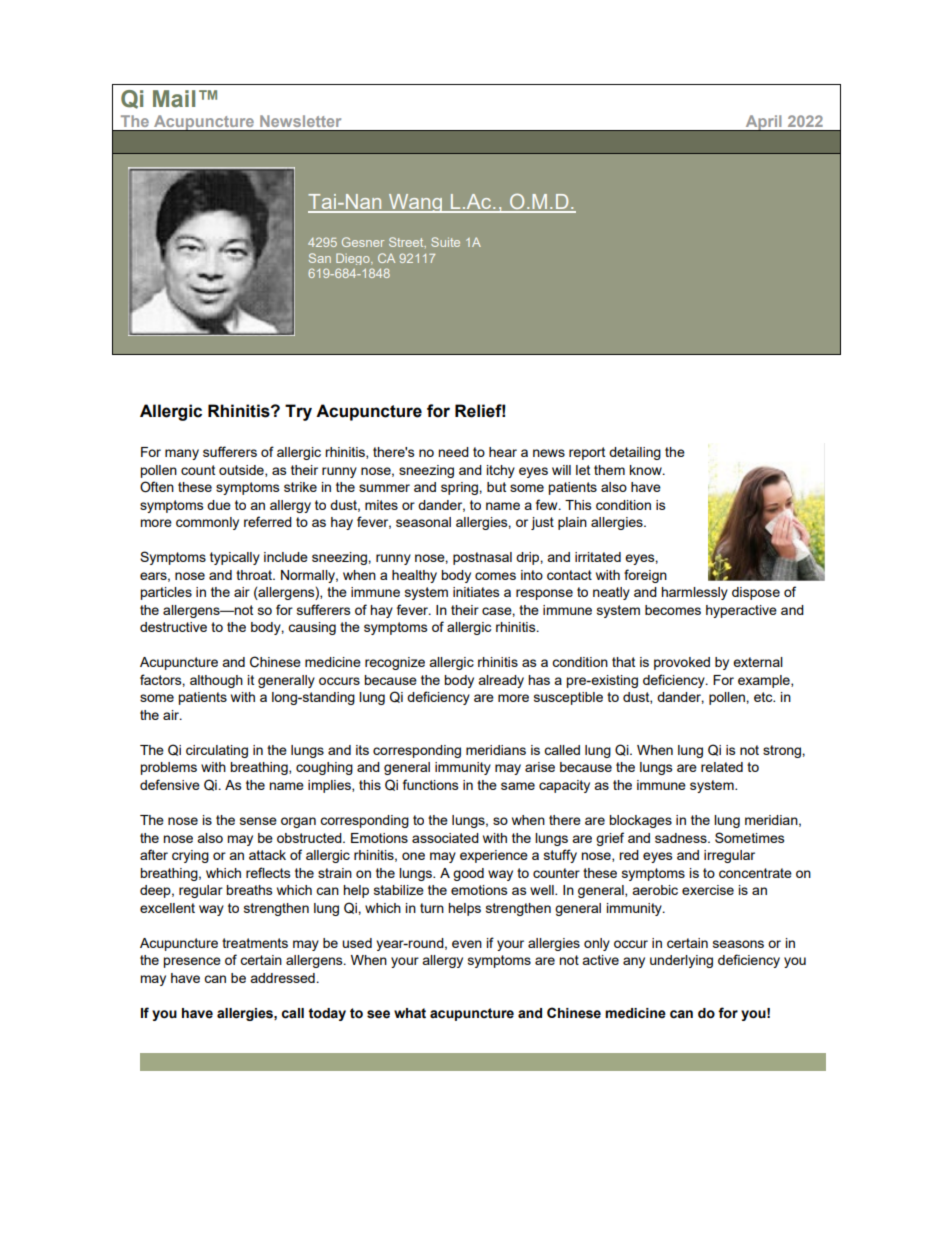  I want to click on Street, so click(407, 242).
